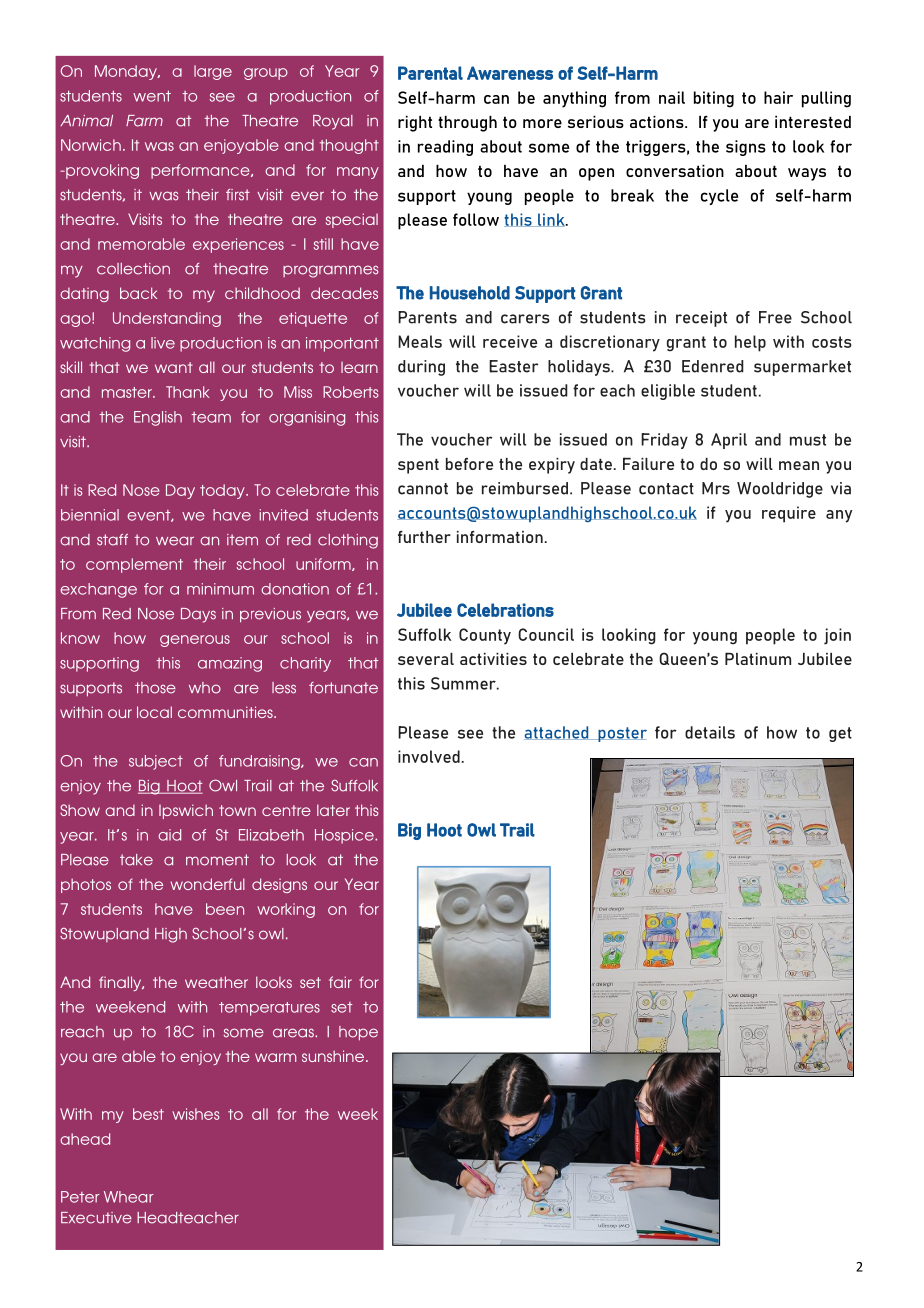  Describe the element at coordinates (485, 636) in the screenshot. I see `County` at that location.
